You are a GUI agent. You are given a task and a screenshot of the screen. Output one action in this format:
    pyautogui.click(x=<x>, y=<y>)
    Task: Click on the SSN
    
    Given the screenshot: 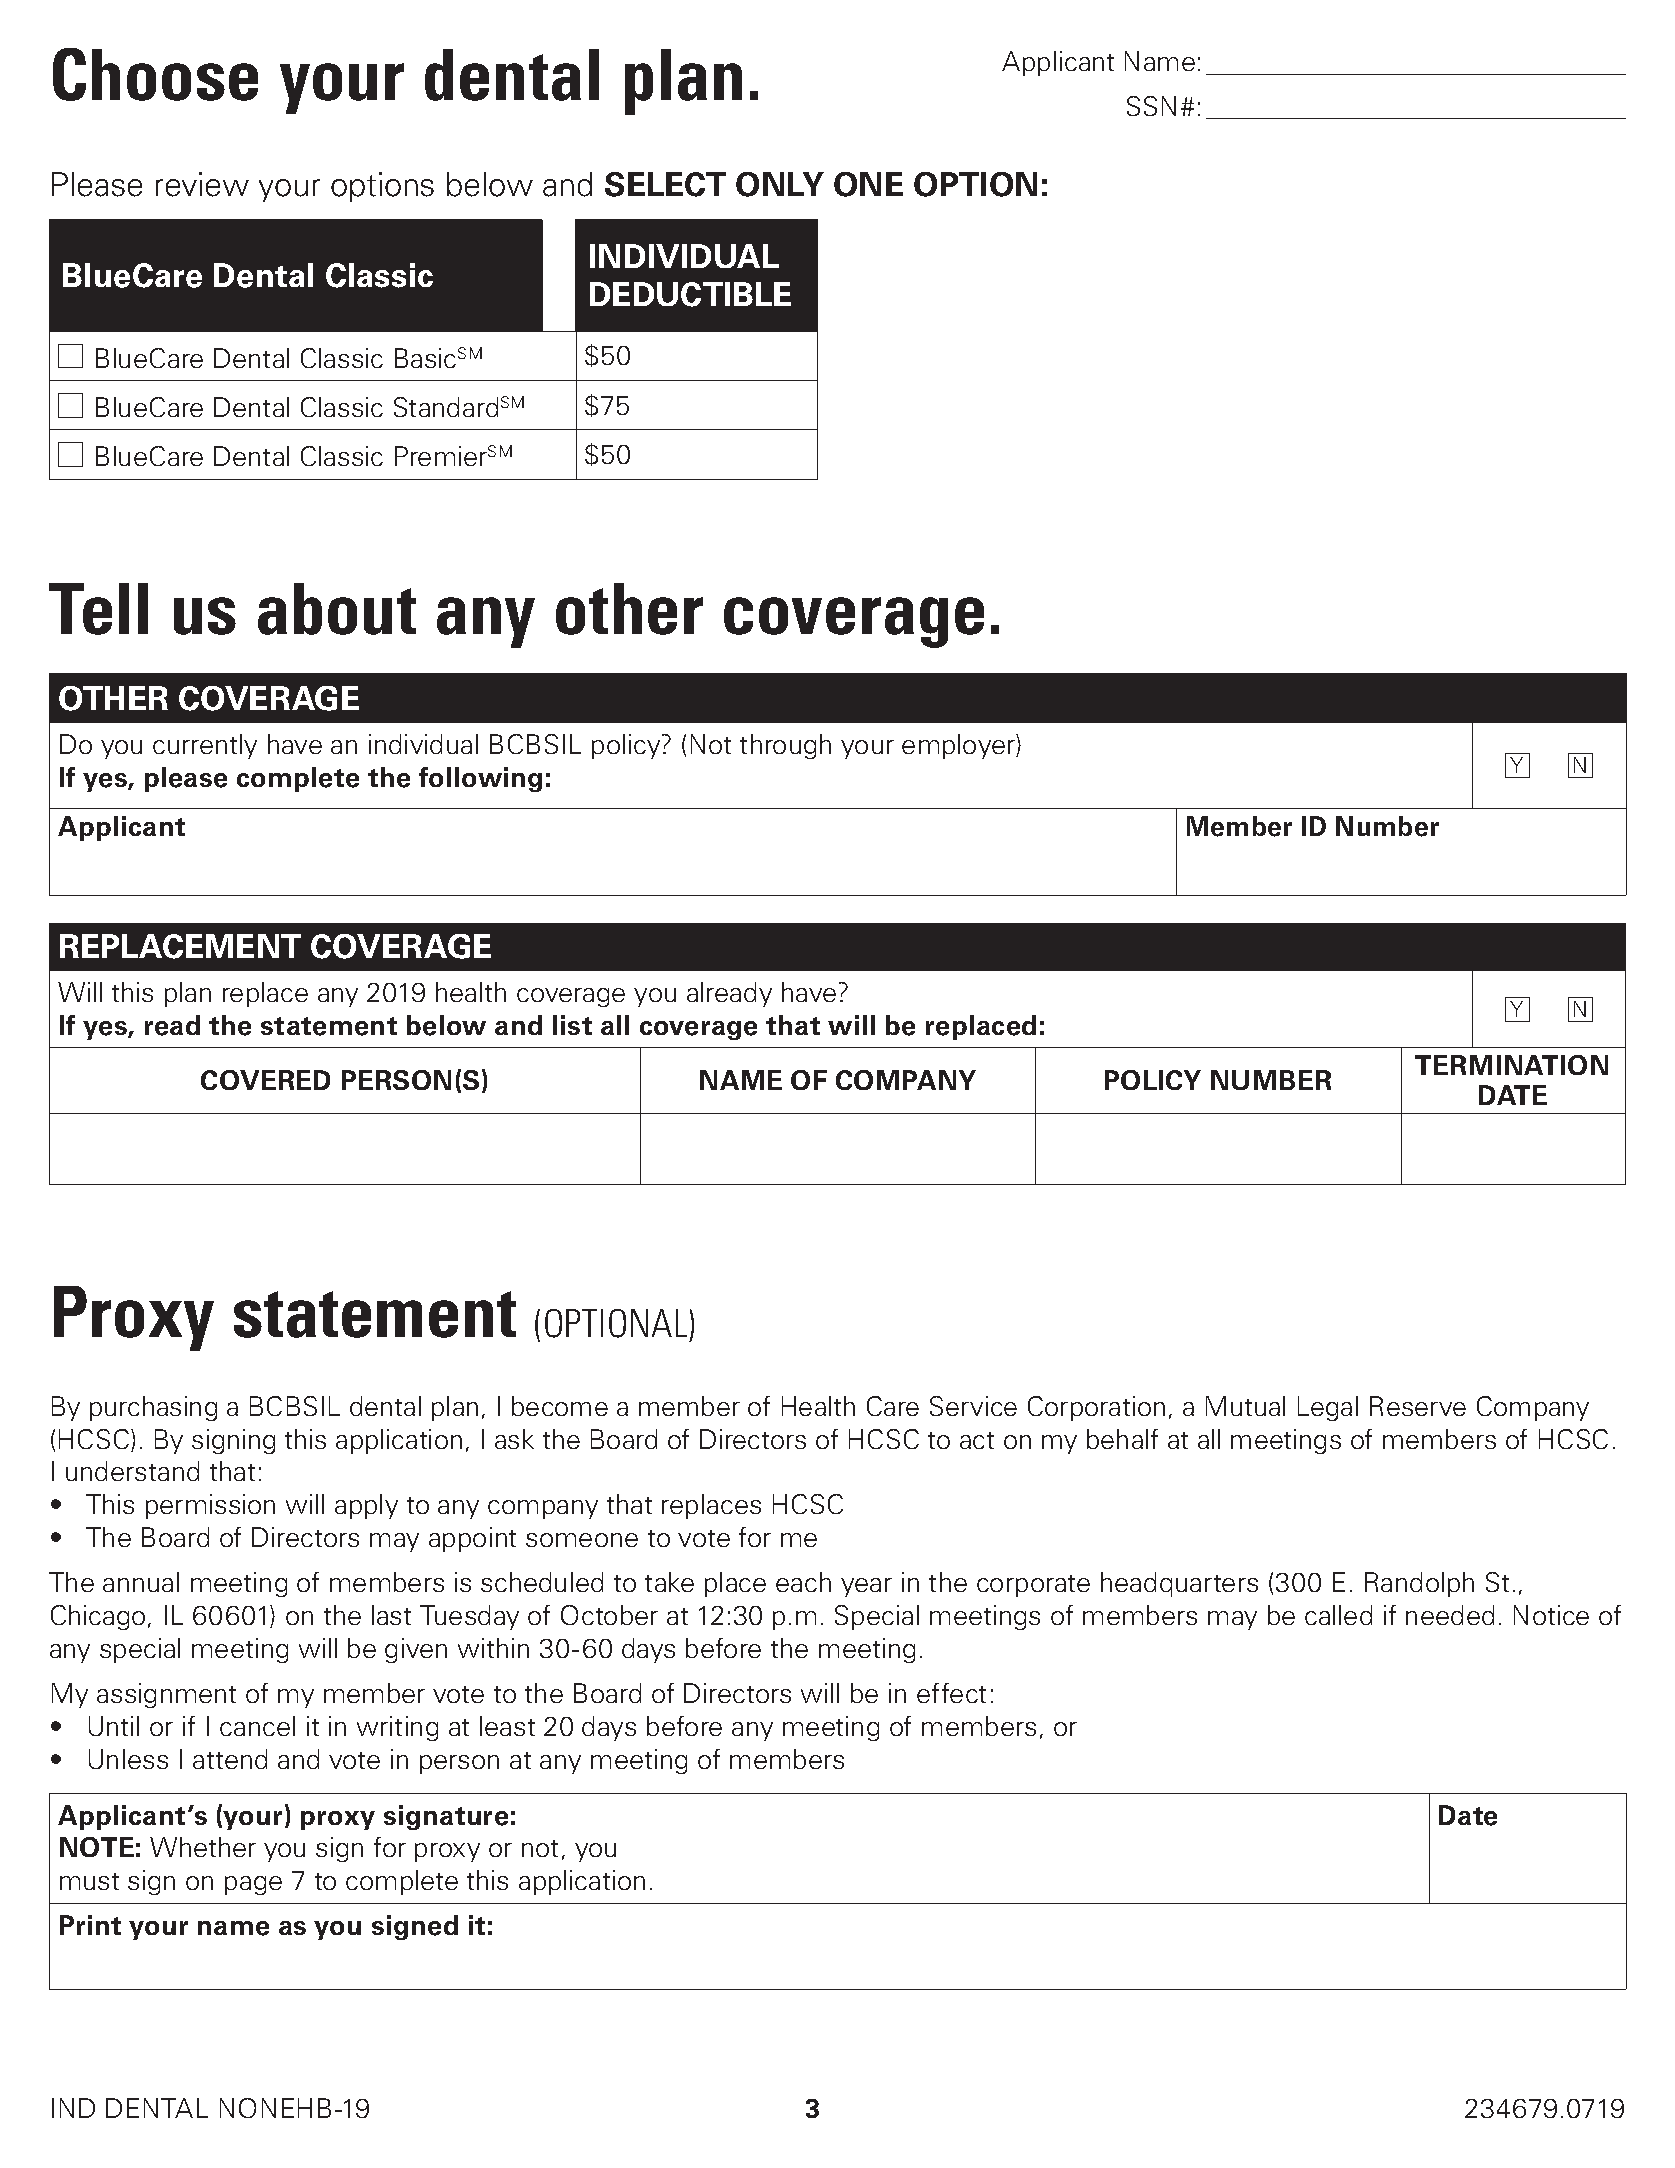 What is the action you would take?
    pyautogui.click(x=1151, y=106)
